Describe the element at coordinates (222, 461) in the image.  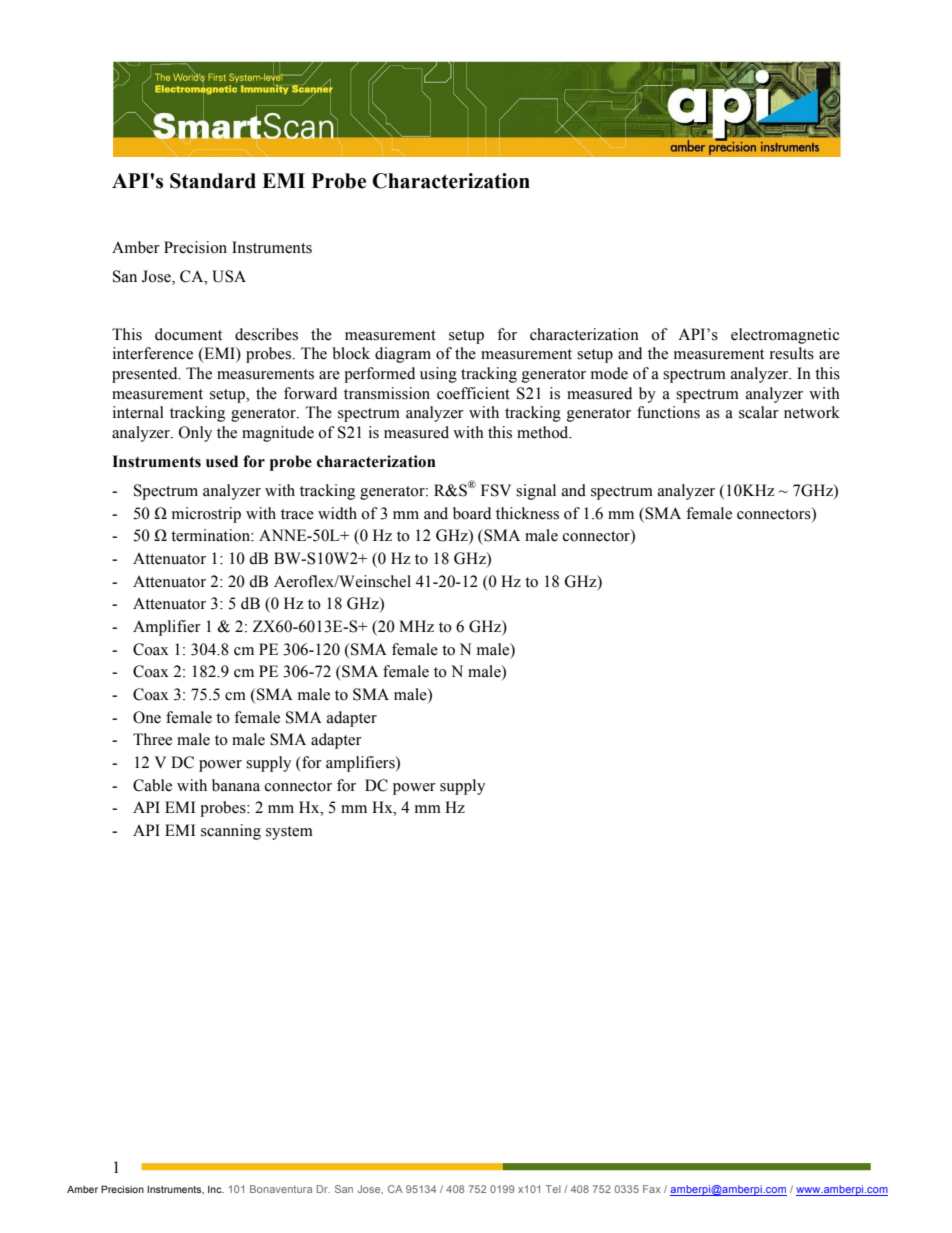
I see `used` at that location.
